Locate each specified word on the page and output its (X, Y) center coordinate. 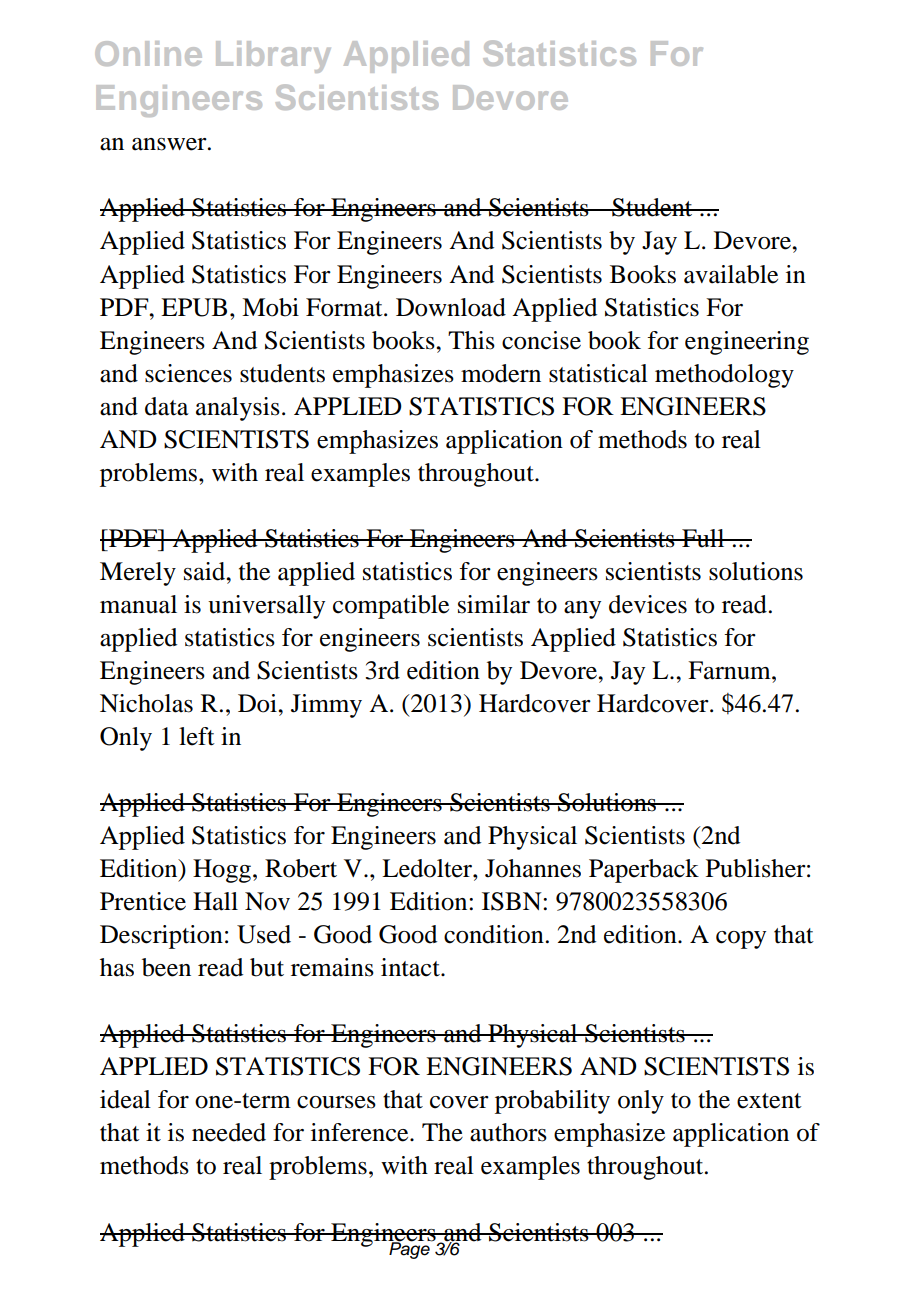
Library (273, 57)
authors (508, 1132)
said (206, 571)
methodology (724, 376)
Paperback (644, 871)
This (471, 340)
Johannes (533, 868)
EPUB (194, 307)
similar (494, 604)
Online (148, 53)
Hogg (223, 871)
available (731, 274)
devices (648, 604)
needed (229, 1132)
